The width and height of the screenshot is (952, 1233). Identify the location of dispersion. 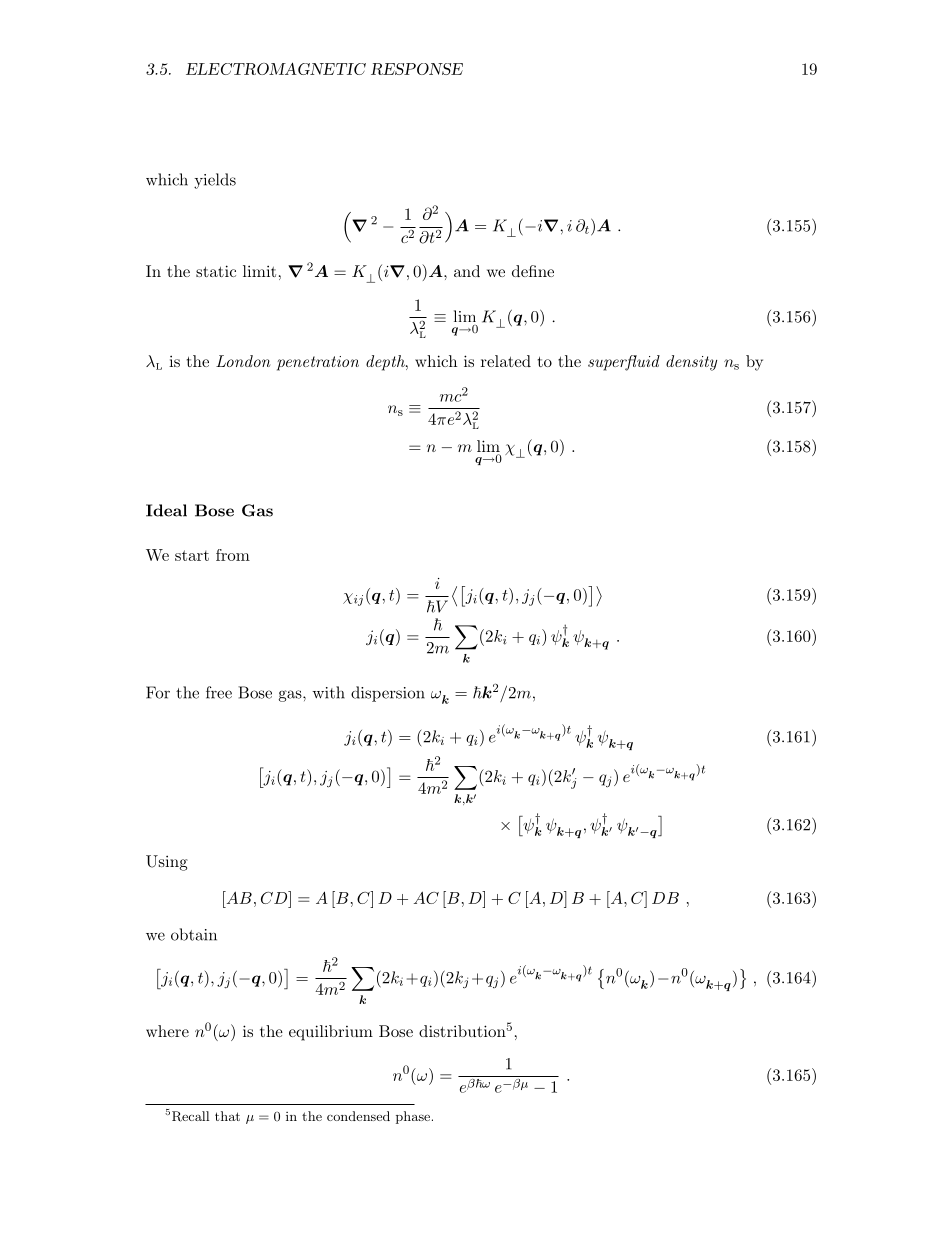
(388, 694).
